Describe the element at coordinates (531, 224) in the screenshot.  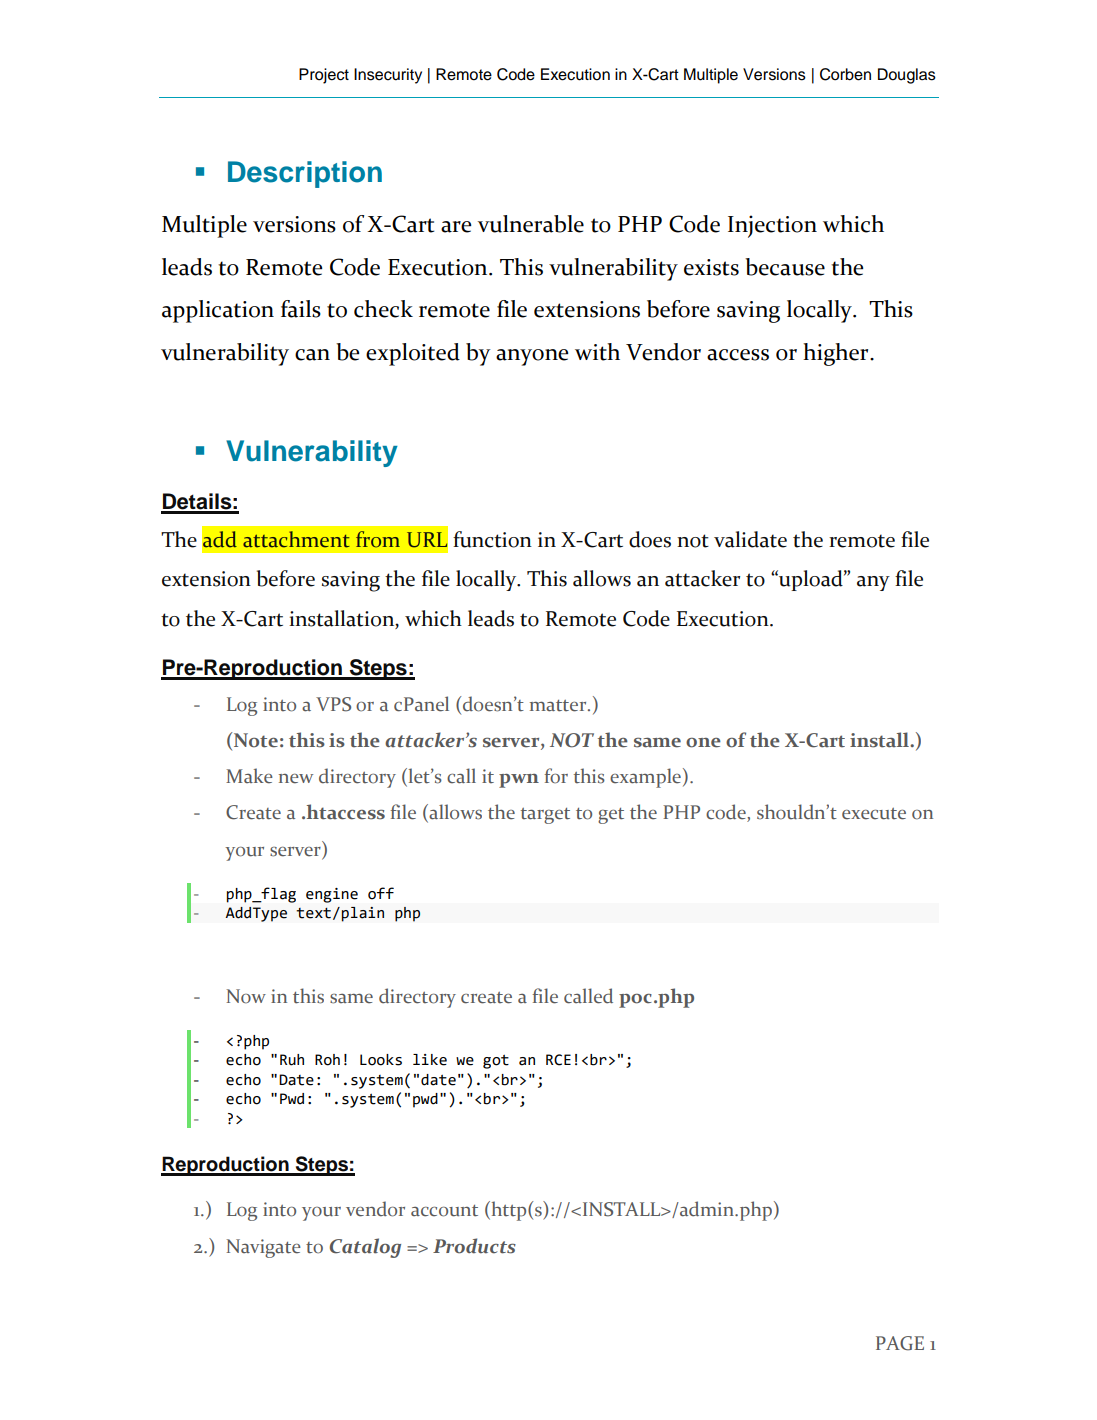
I see `vulnerable` at that location.
